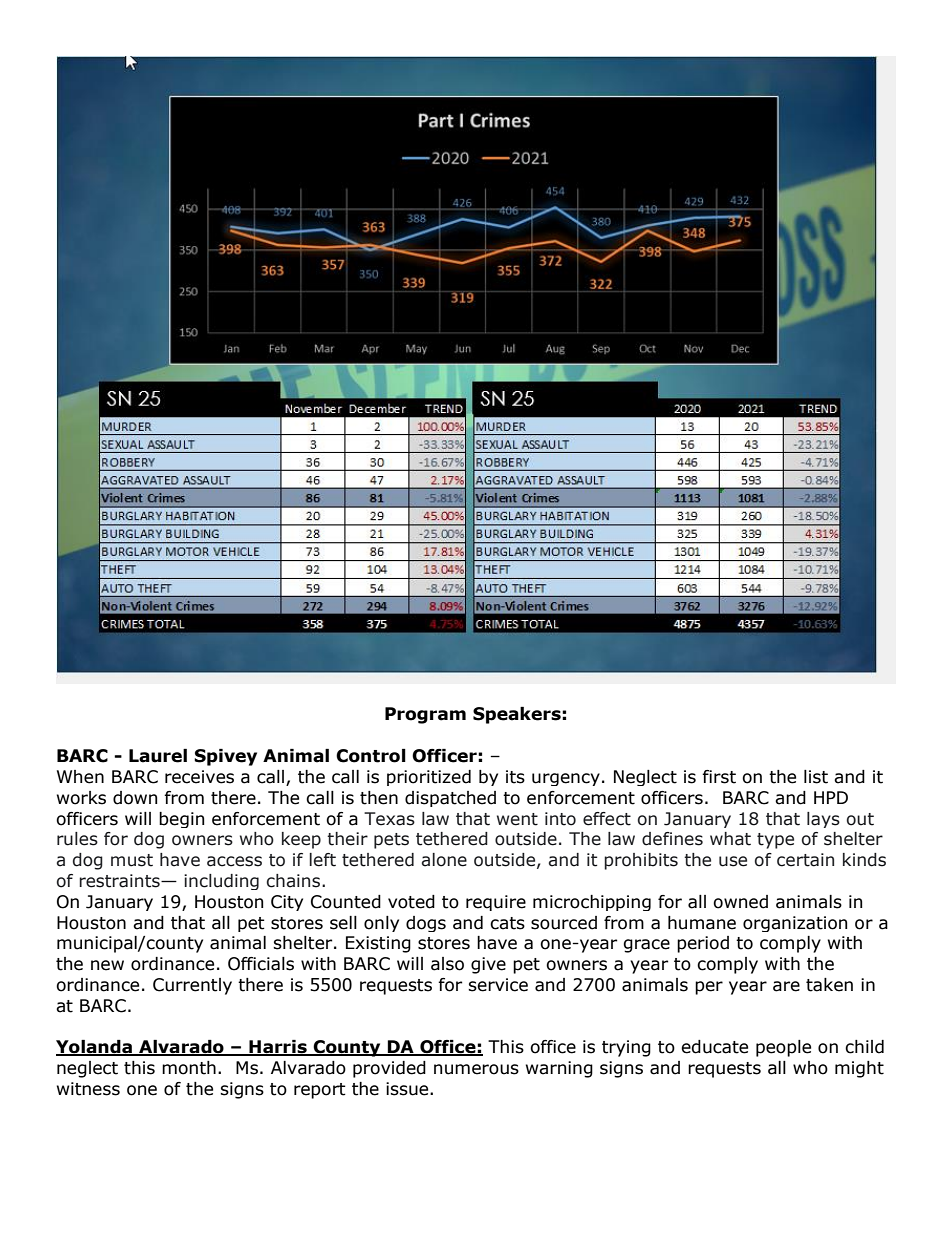 The width and height of the screenshot is (952, 1233). What do you see at coordinates (189, 1068) in the screenshot?
I see `month` at bounding box center [189, 1068].
